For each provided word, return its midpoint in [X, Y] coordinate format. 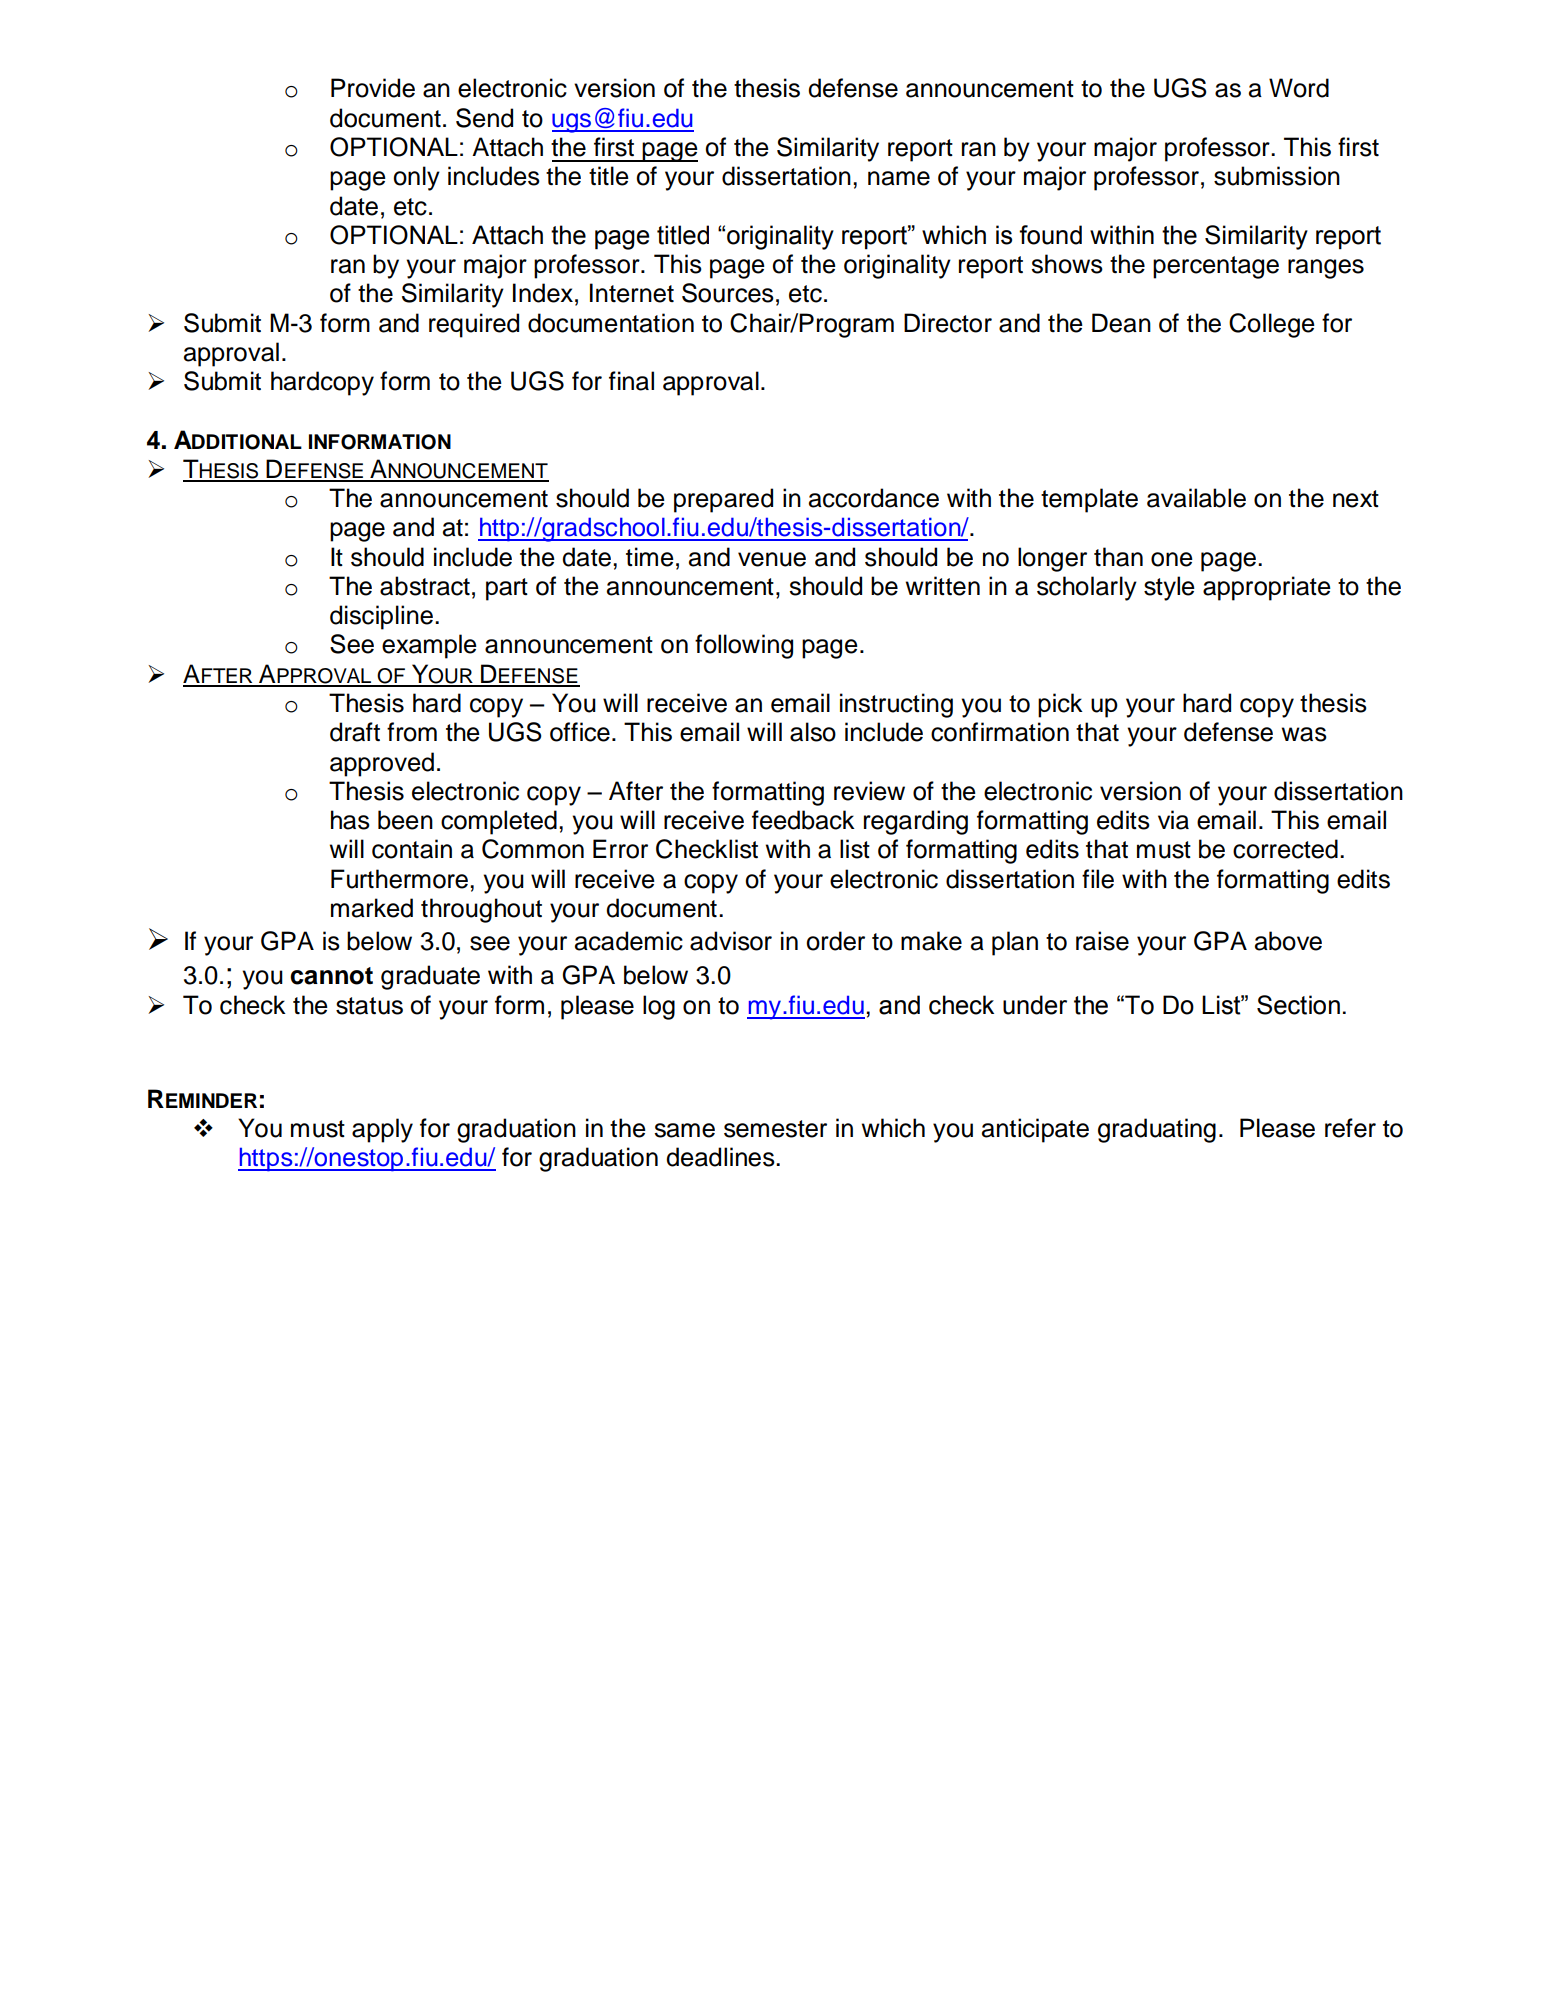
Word [1299, 88]
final [631, 381]
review [869, 791]
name [899, 178]
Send [484, 118]
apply [382, 1130]
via [1173, 820]
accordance [874, 498]
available [1196, 498]
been [405, 820]
